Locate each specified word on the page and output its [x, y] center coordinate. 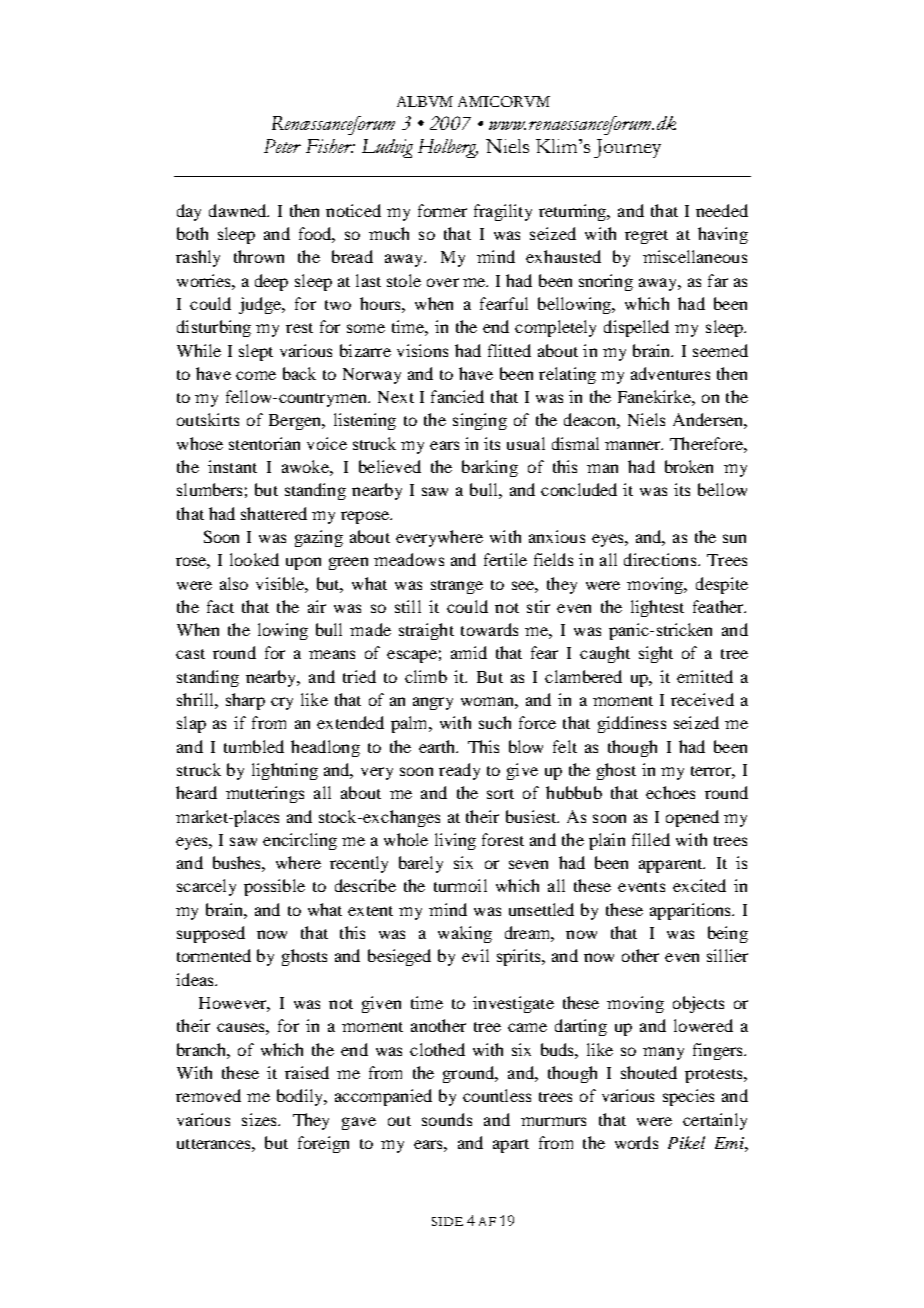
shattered [274, 513]
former [442, 210]
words [636, 1142]
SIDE [447, 1221]
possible [274, 887]
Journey [627, 148]
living [455, 841]
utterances [215, 1144]
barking [490, 468]
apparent [672, 866]
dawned [239, 210]
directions [661, 559]
